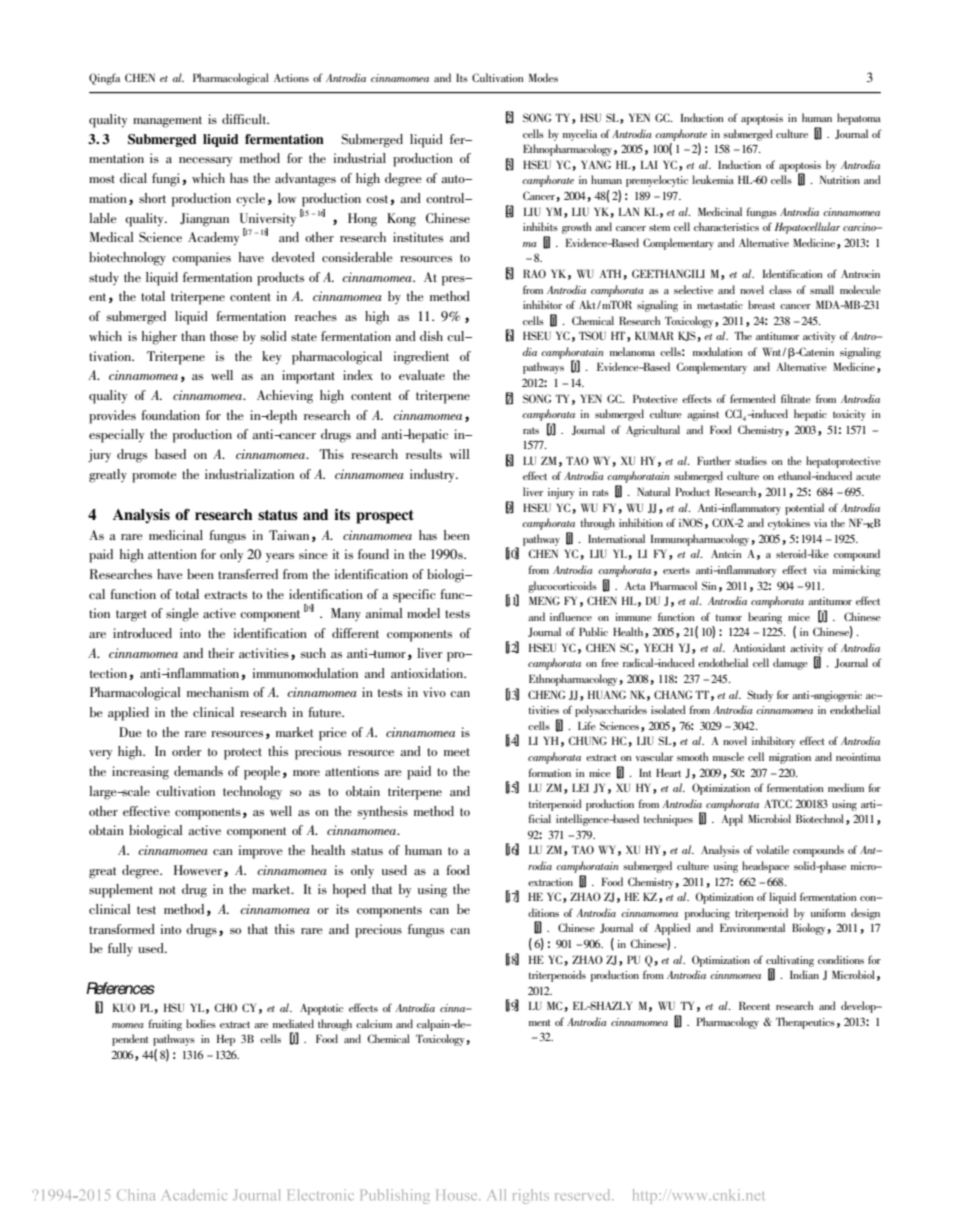 This image has height=1232, width=970. Describe the element at coordinates (248, 574) in the image. I see `transferred` at that location.
